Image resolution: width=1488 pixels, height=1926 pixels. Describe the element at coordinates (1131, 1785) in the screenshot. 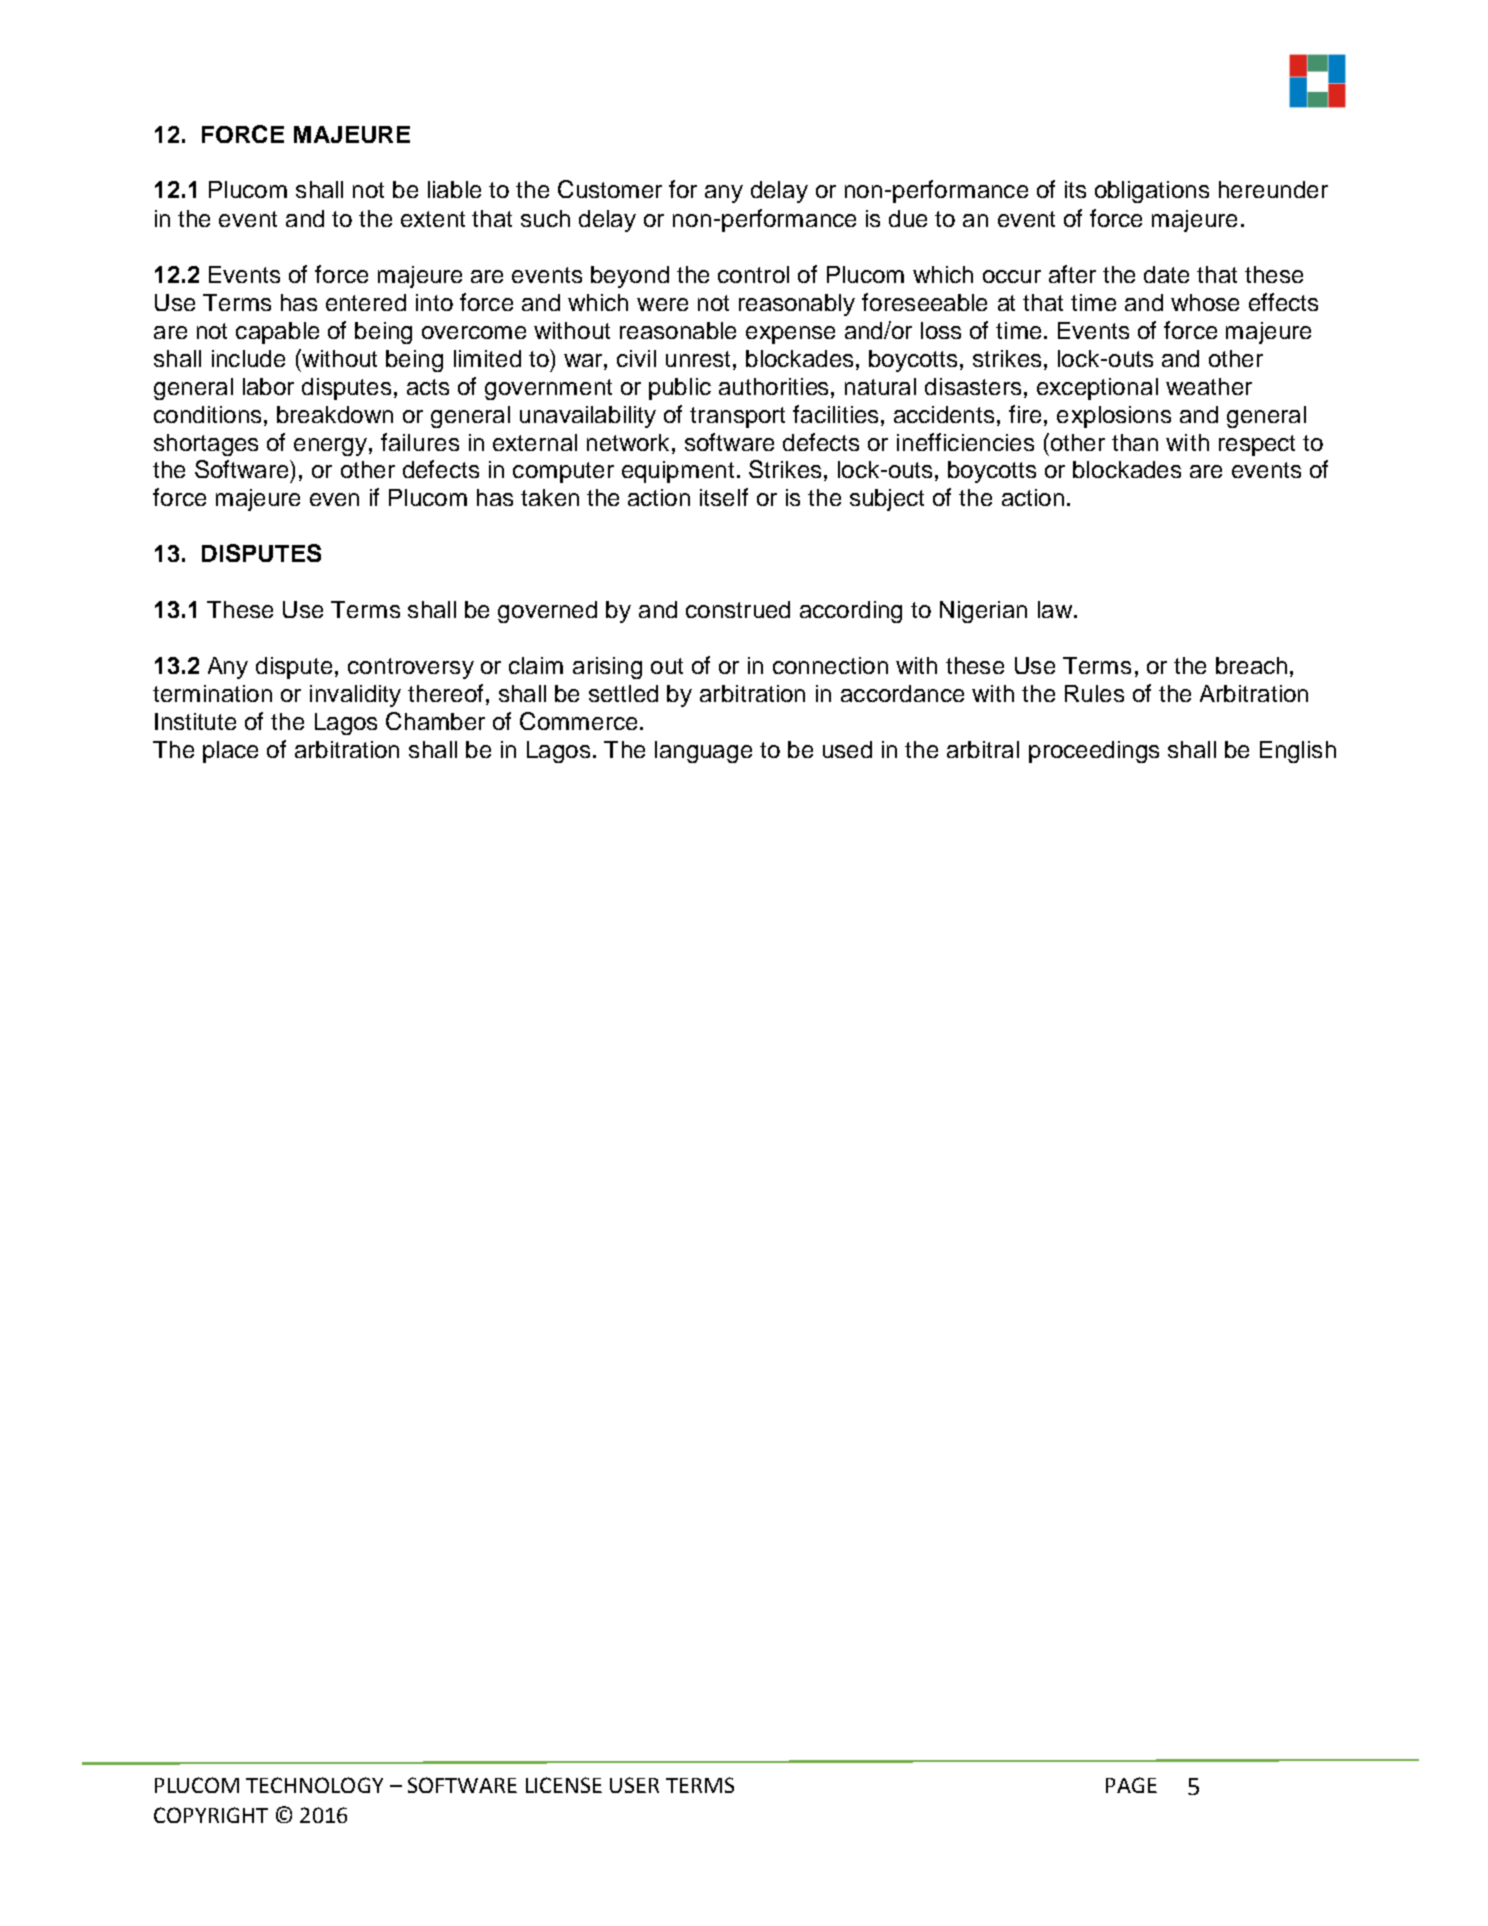

I see `PAGE` at that location.
